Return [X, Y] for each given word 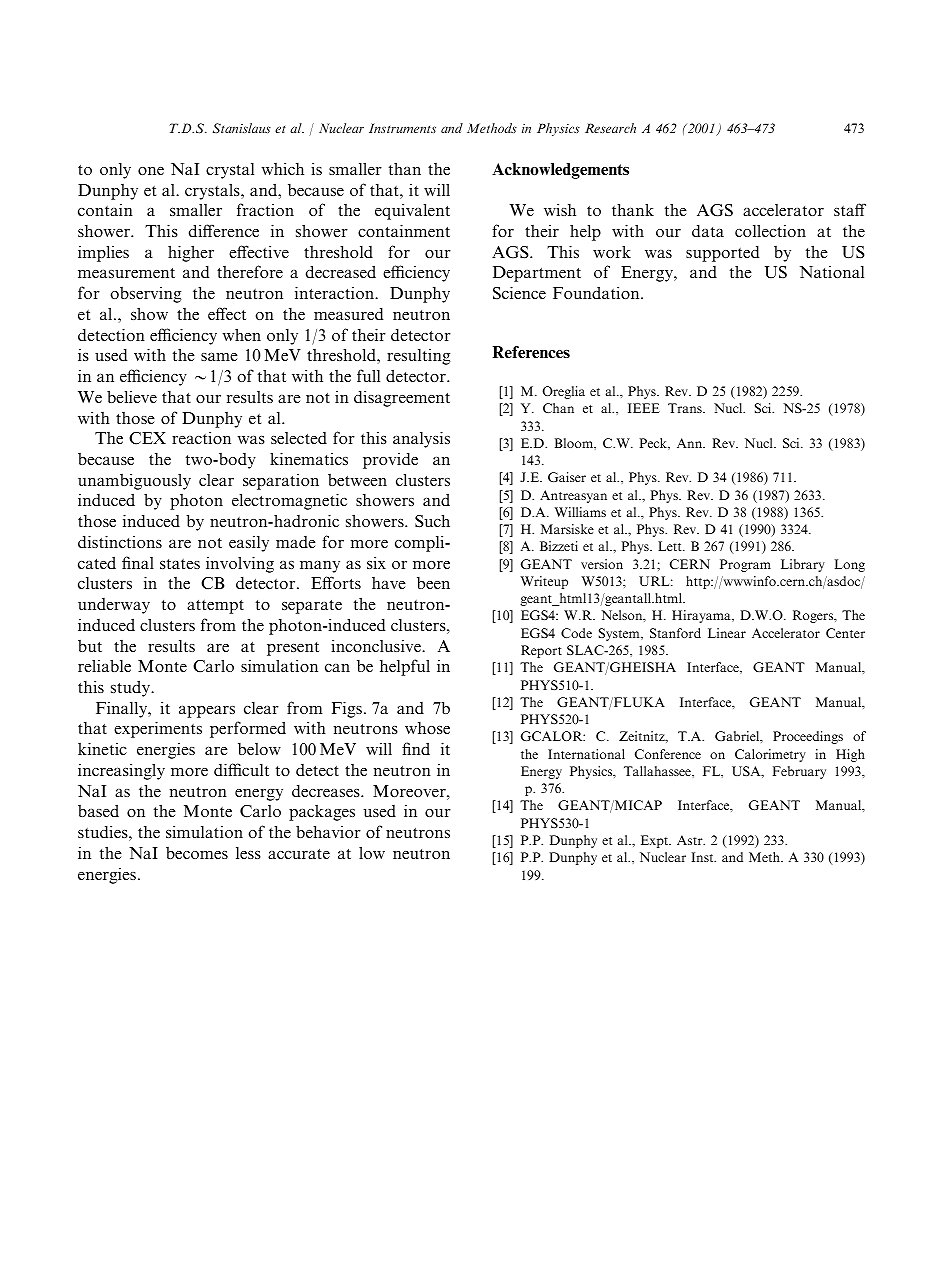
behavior [328, 831]
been [433, 583]
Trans [686, 408]
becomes [197, 853]
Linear [727, 633]
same [219, 357]
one [151, 171]
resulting [418, 357]
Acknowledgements [560, 171]
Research [610, 128]
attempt [215, 607]
